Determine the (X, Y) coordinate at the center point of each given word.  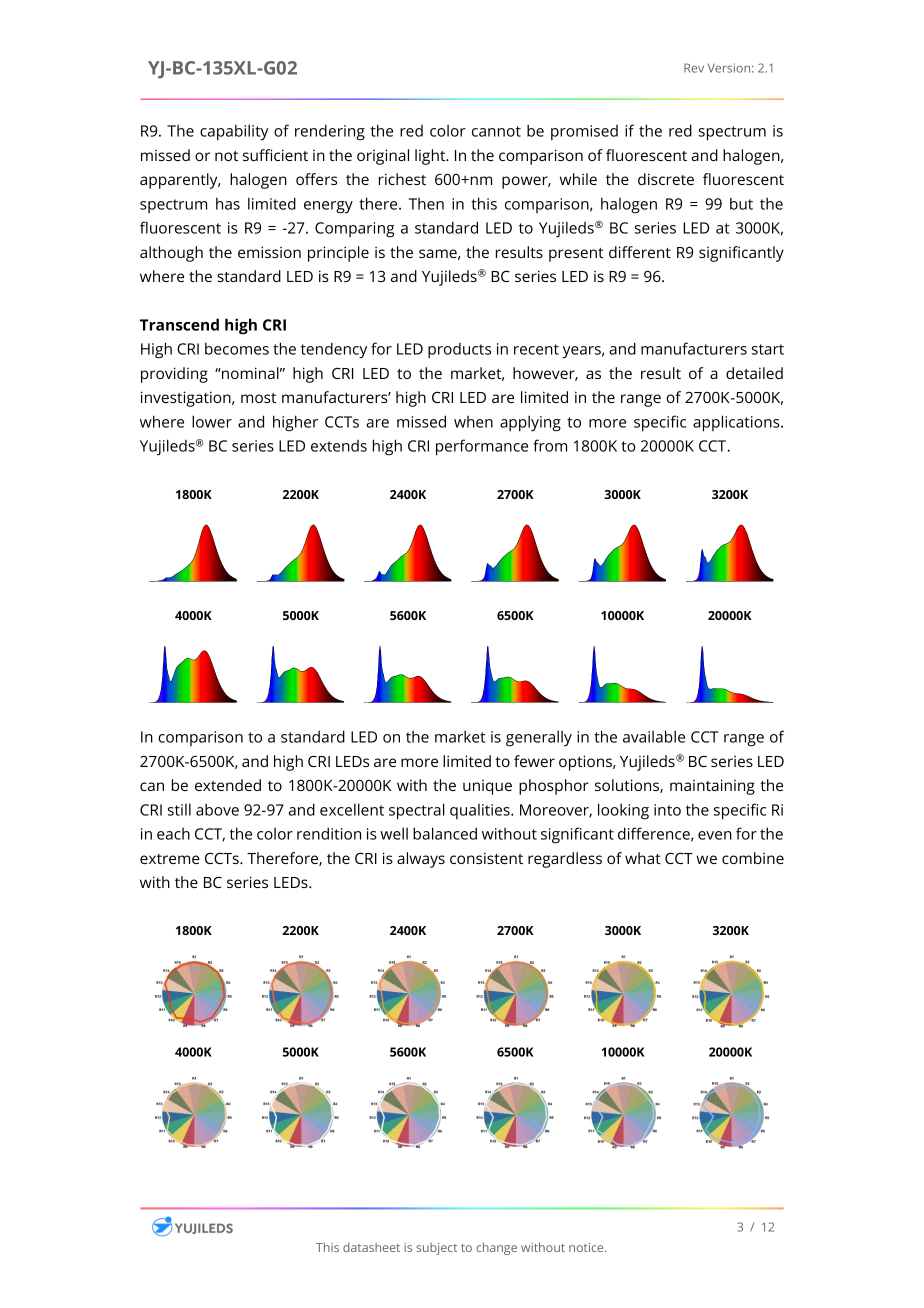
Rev (694, 68)
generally (539, 738)
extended (228, 785)
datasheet (371, 1247)
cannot (496, 131)
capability (234, 132)
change (496, 1248)
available (654, 736)
